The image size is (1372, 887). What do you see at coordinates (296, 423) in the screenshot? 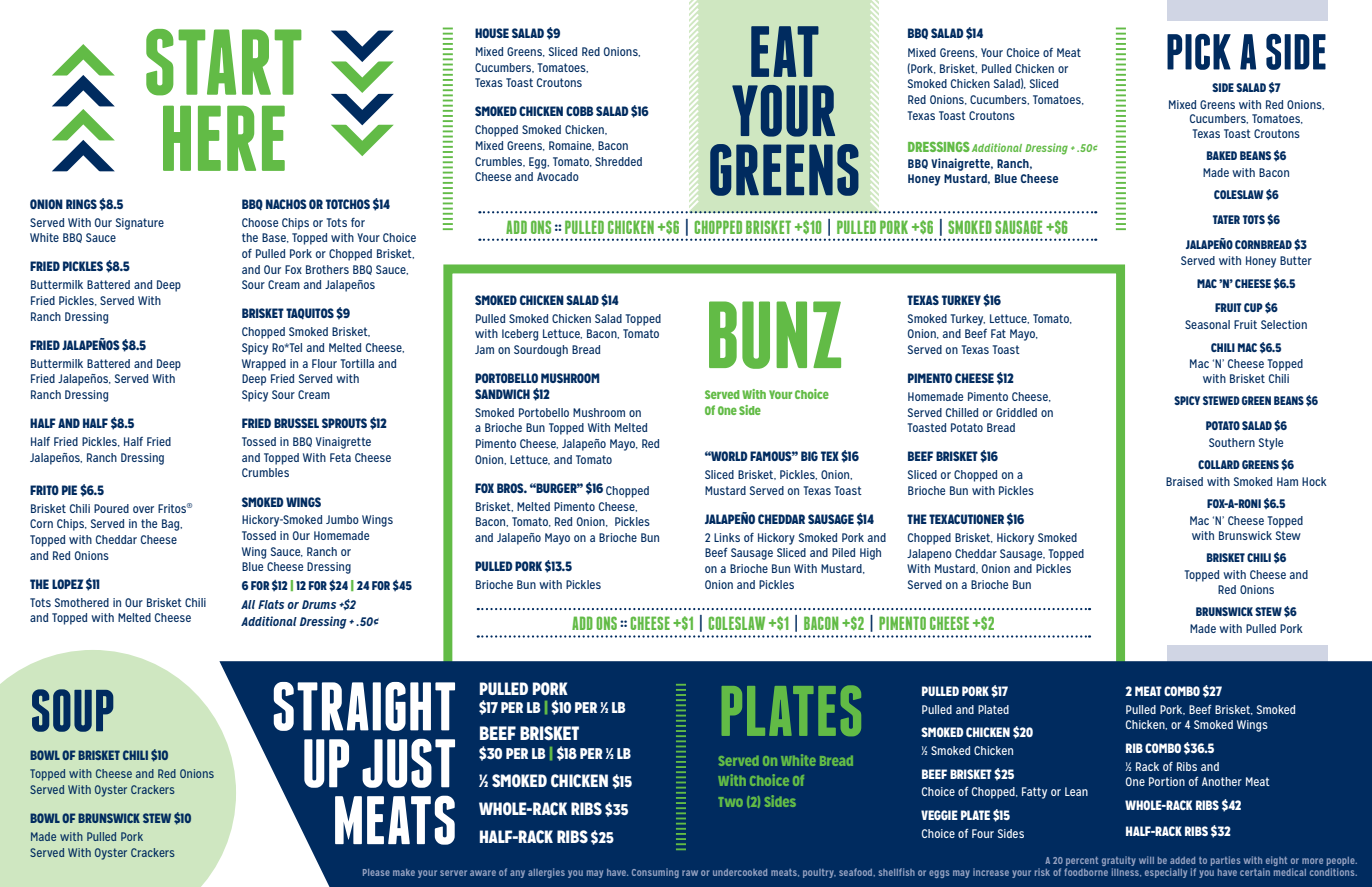
I see `BRUSSEL` at bounding box center [296, 423].
